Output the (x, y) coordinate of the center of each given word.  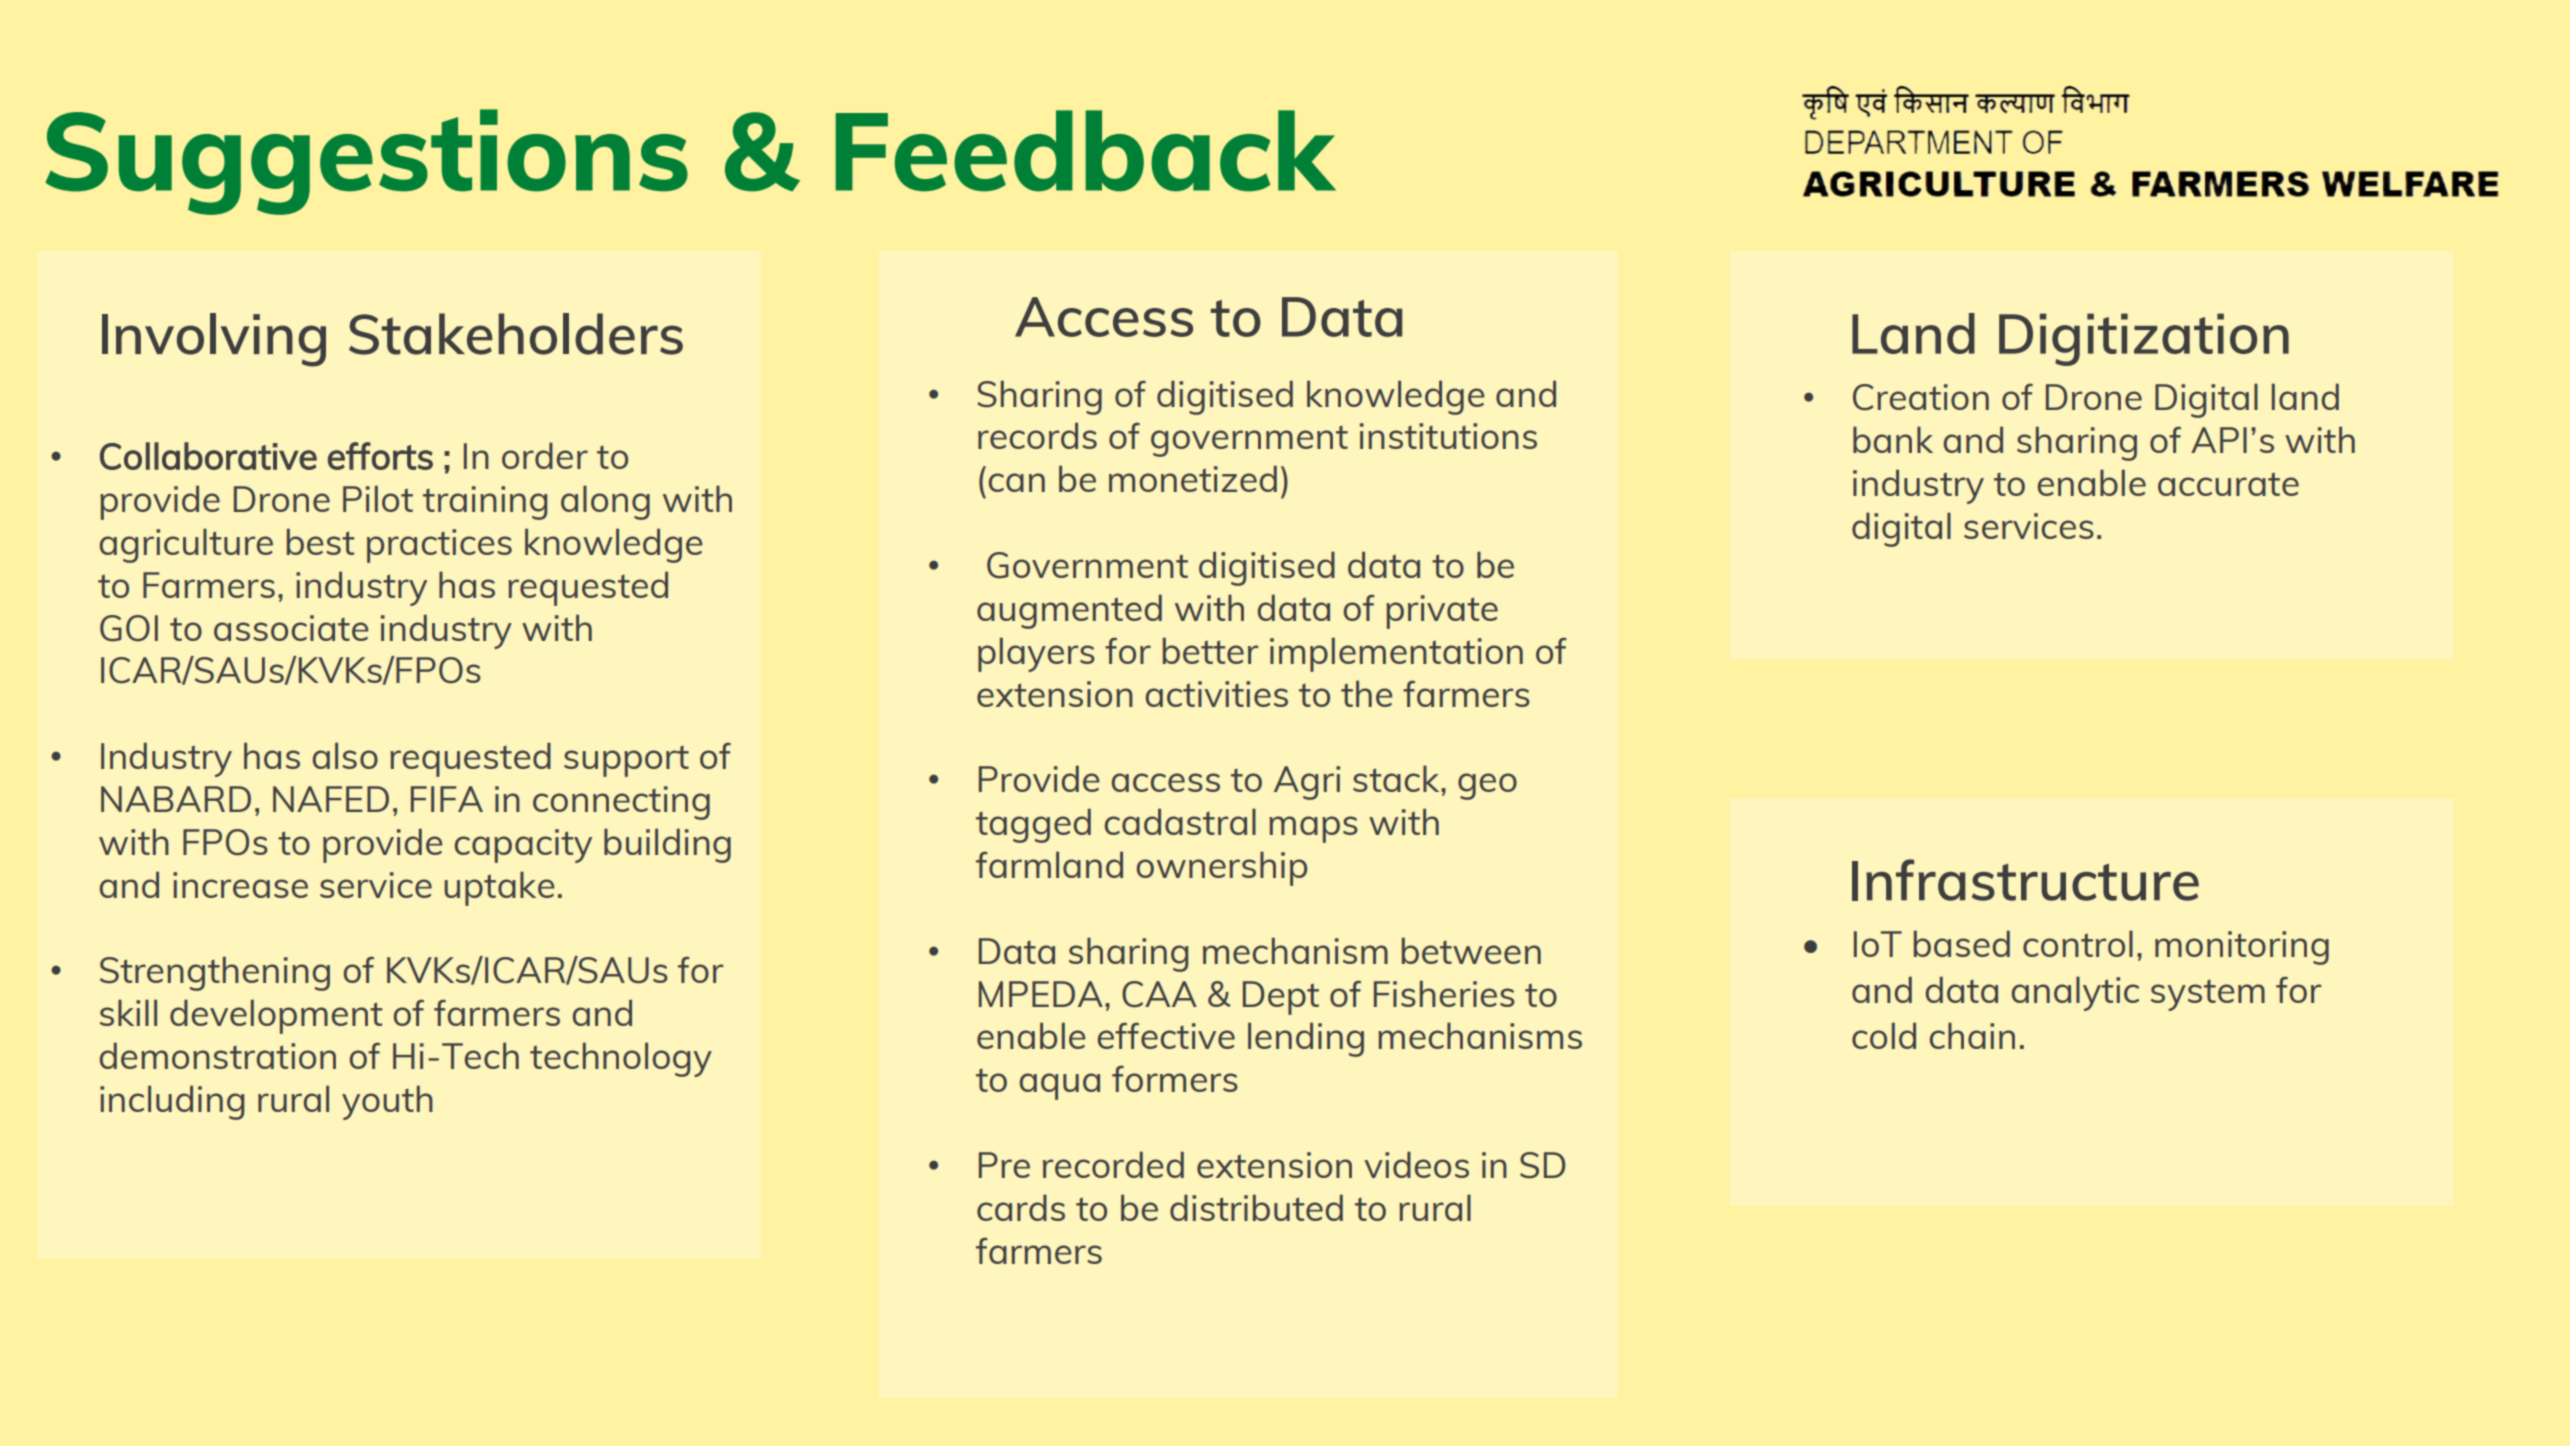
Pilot (378, 498)
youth (387, 1102)
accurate (2228, 484)
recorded (1113, 1164)
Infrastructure (2025, 880)
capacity (523, 846)
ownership (1222, 868)
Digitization (2144, 339)
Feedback (1085, 151)
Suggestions (366, 162)
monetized (1193, 478)
